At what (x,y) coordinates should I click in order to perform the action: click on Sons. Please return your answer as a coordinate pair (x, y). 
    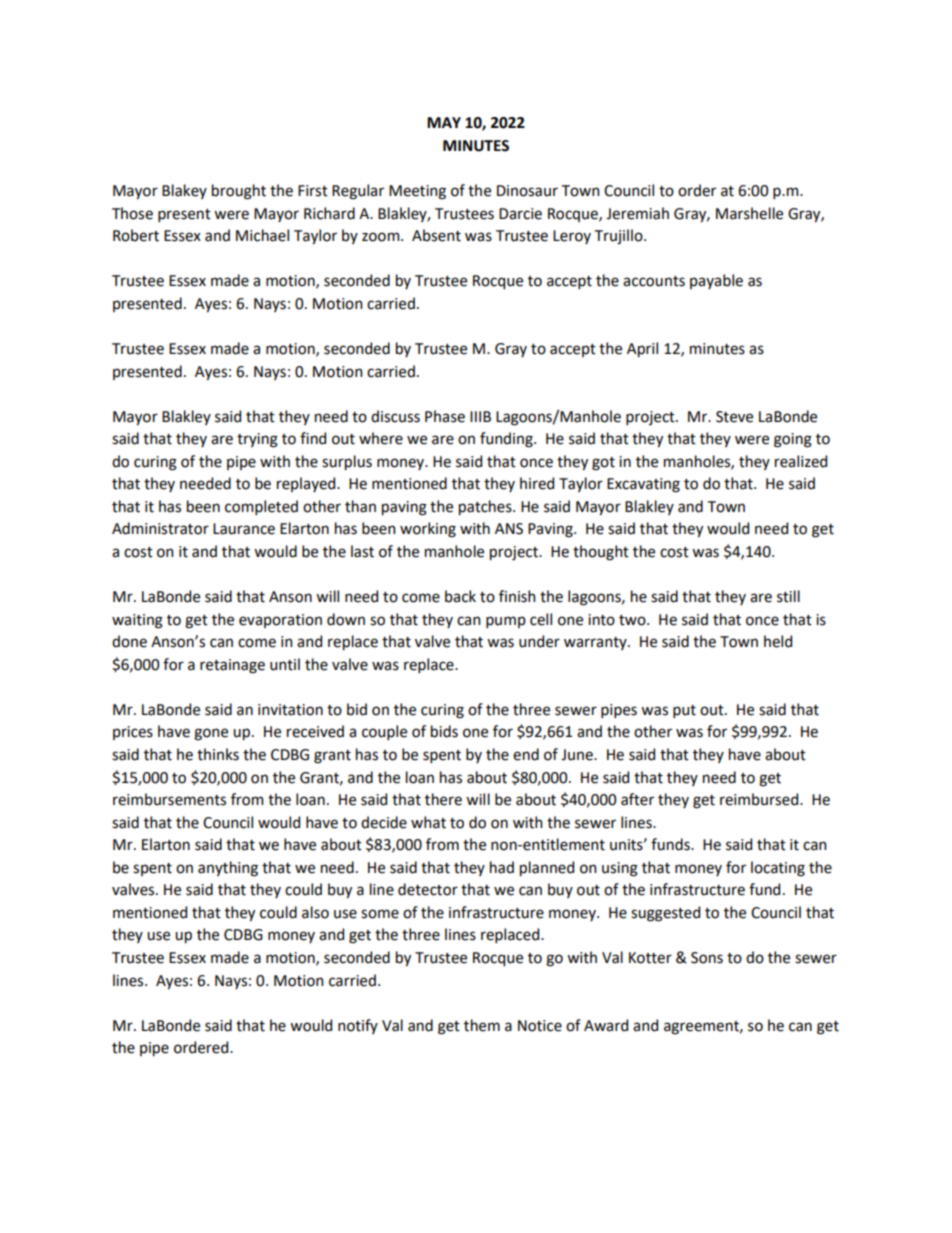
    Looking at the image, I should click on (707, 958).
